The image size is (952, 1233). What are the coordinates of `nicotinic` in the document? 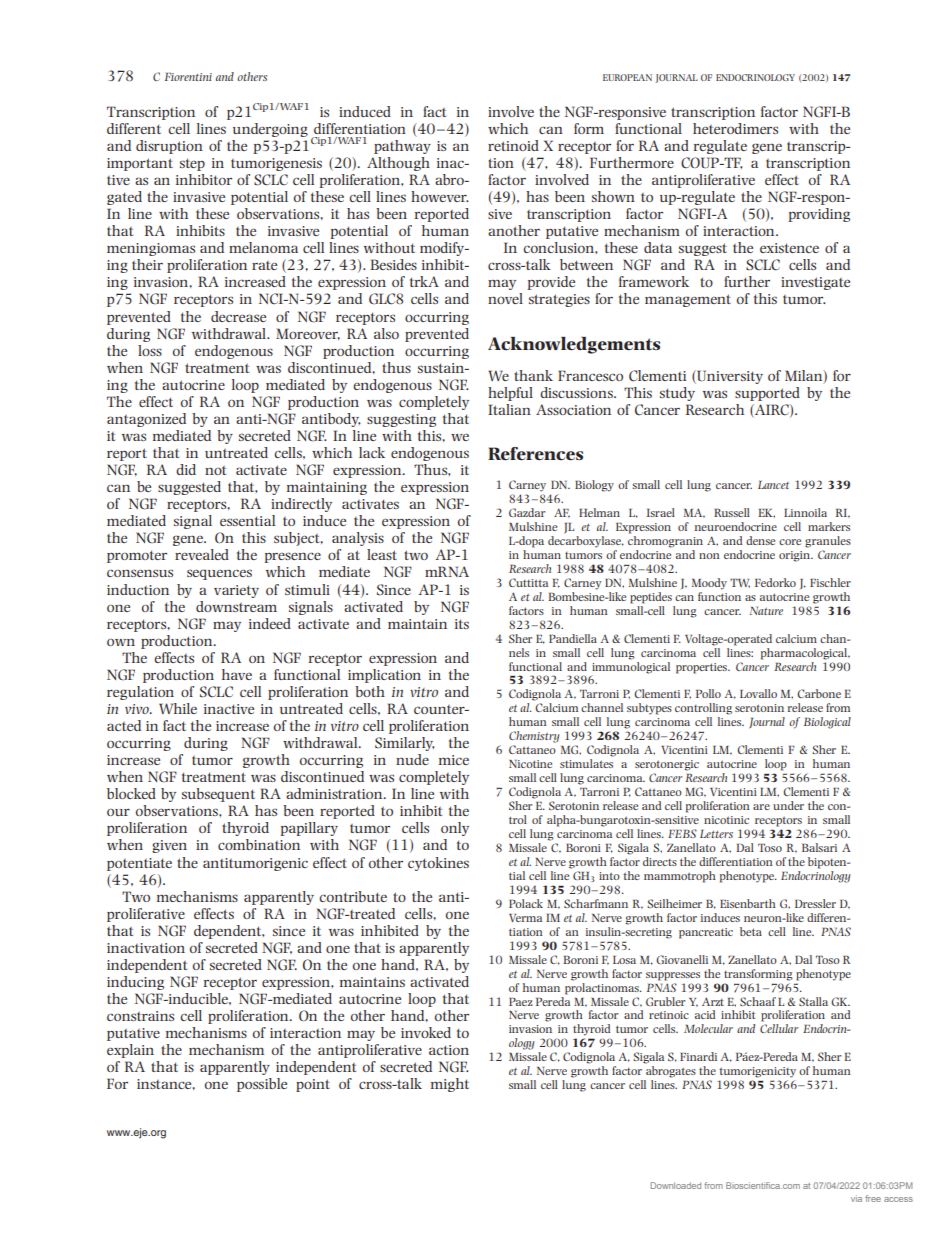 It's located at (726, 820).
